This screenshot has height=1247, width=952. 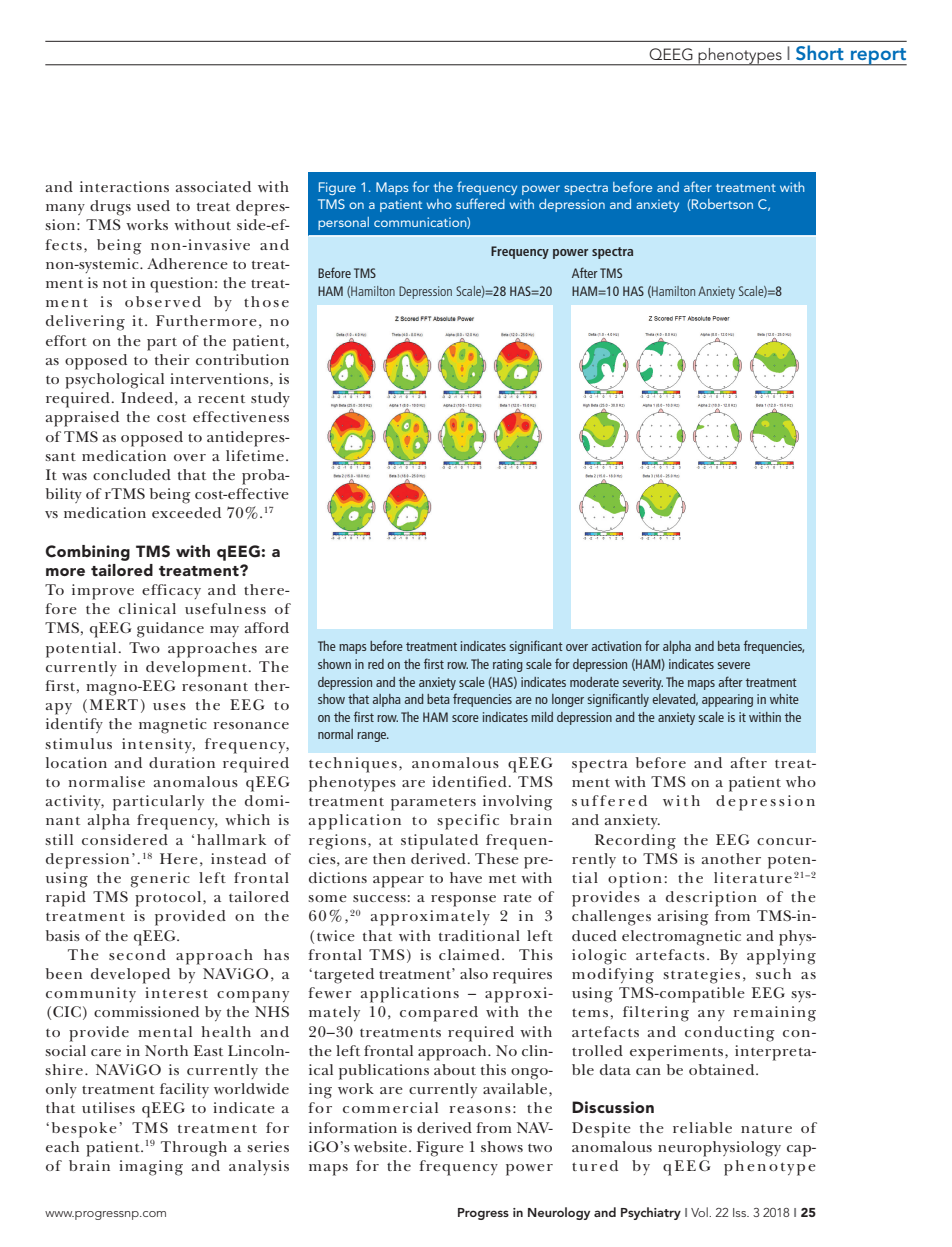 What do you see at coordinates (124, 186) in the screenshot?
I see `interactions` at bounding box center [124, 186].
